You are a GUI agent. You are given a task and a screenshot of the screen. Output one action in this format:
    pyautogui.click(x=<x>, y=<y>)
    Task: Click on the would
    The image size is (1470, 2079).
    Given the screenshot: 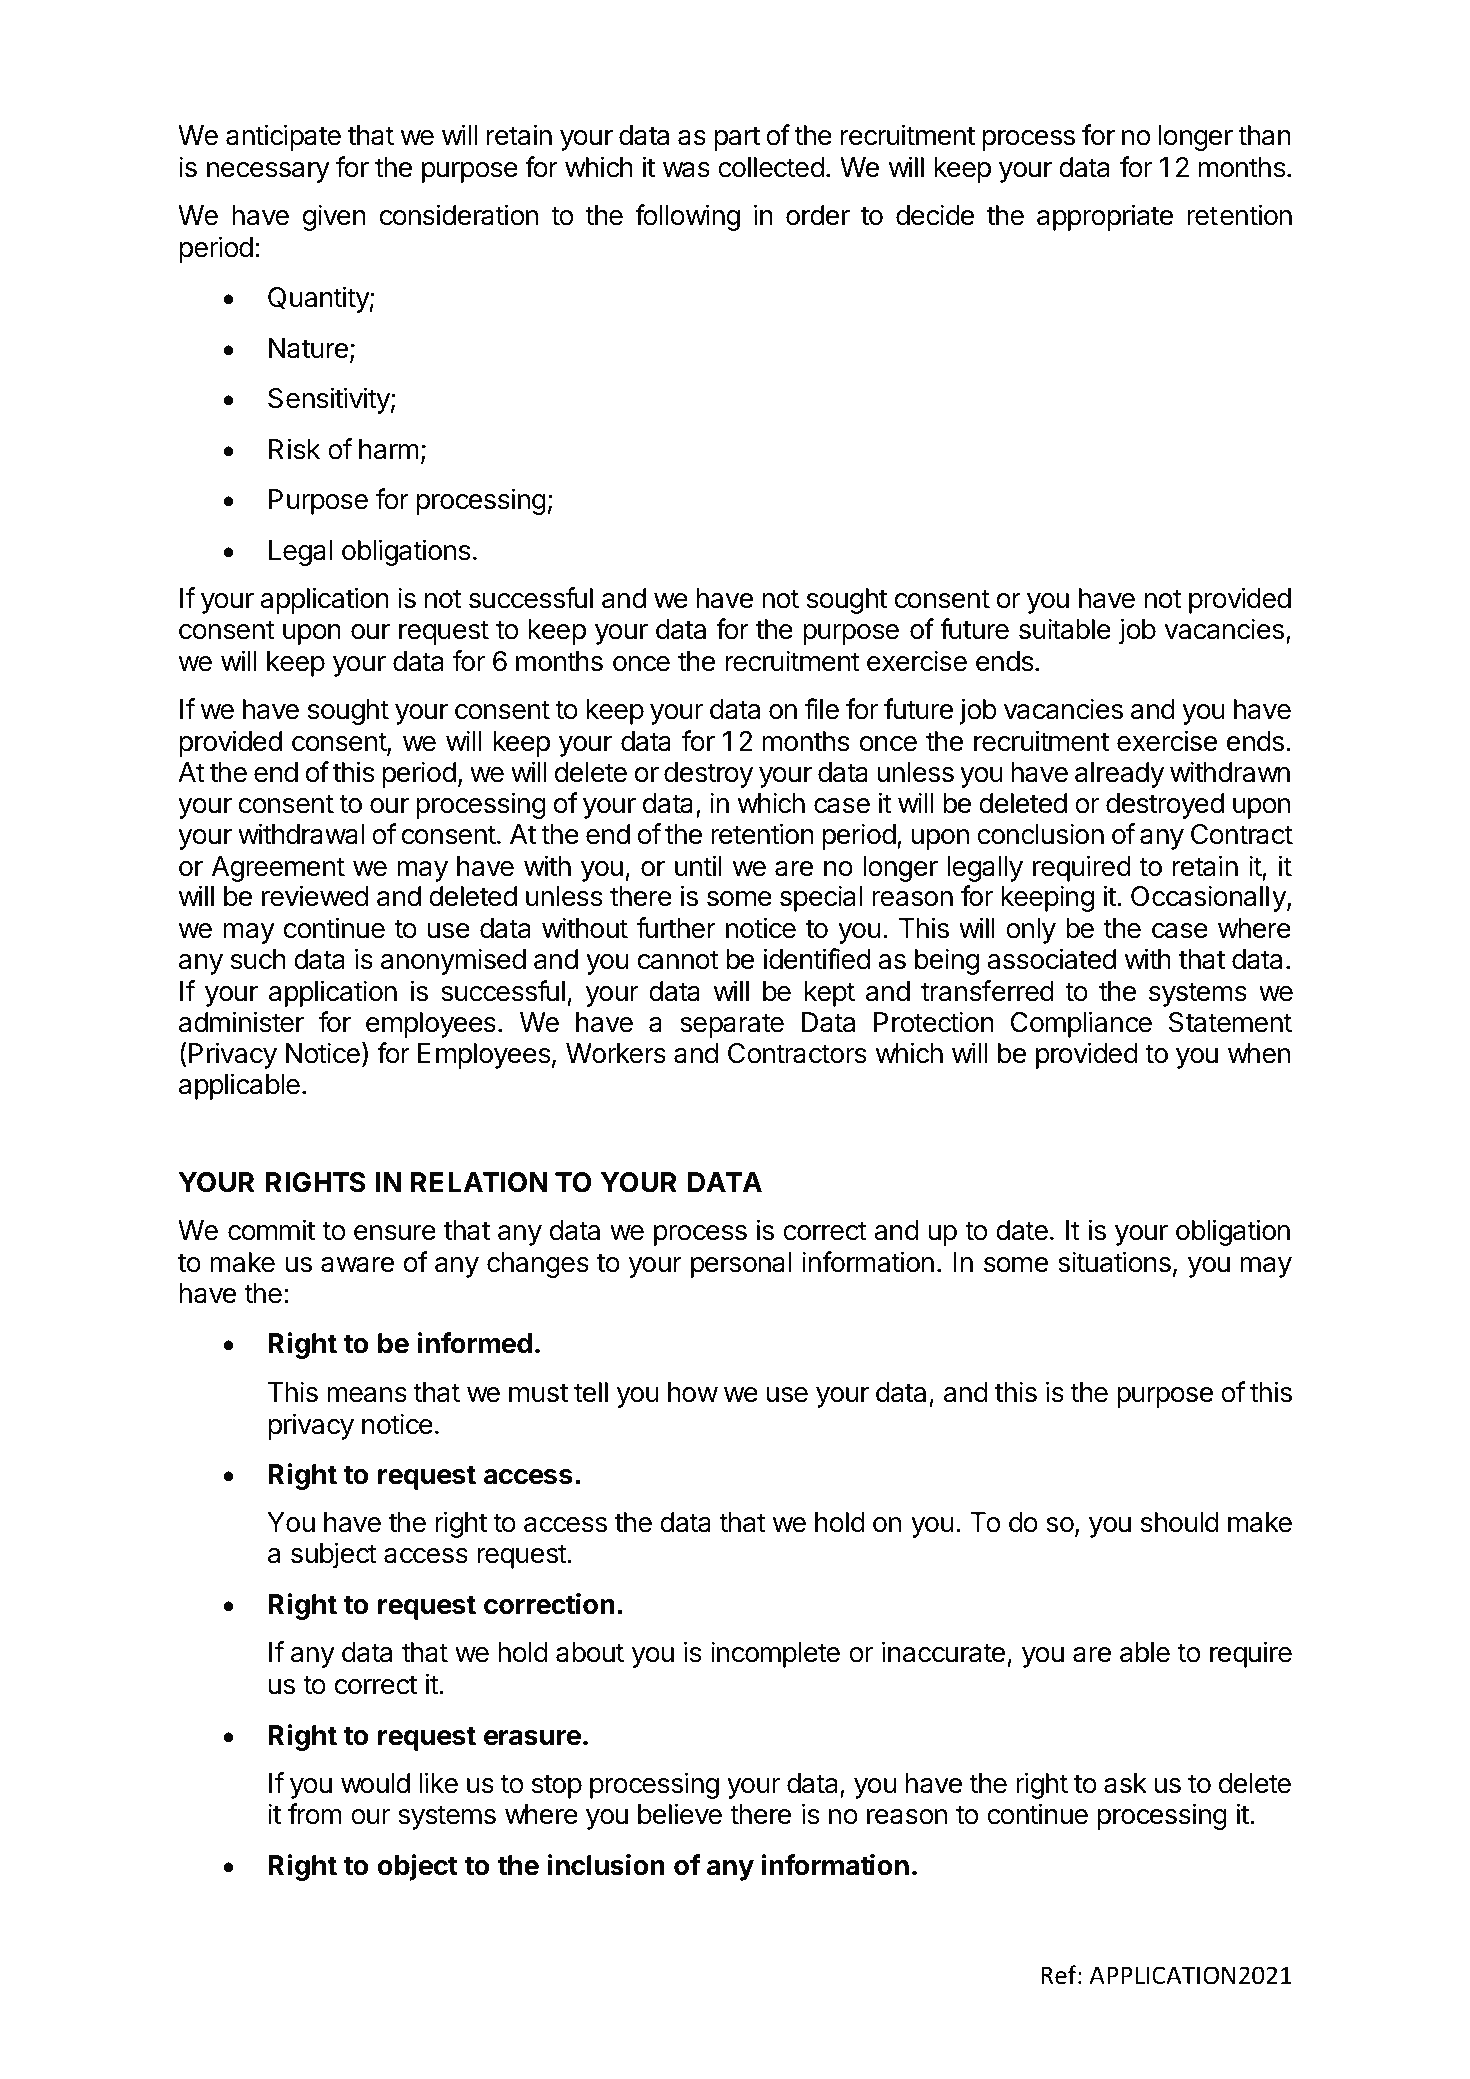 What is the action you would take?
    pyautogui.click(x=375, y=1783)
